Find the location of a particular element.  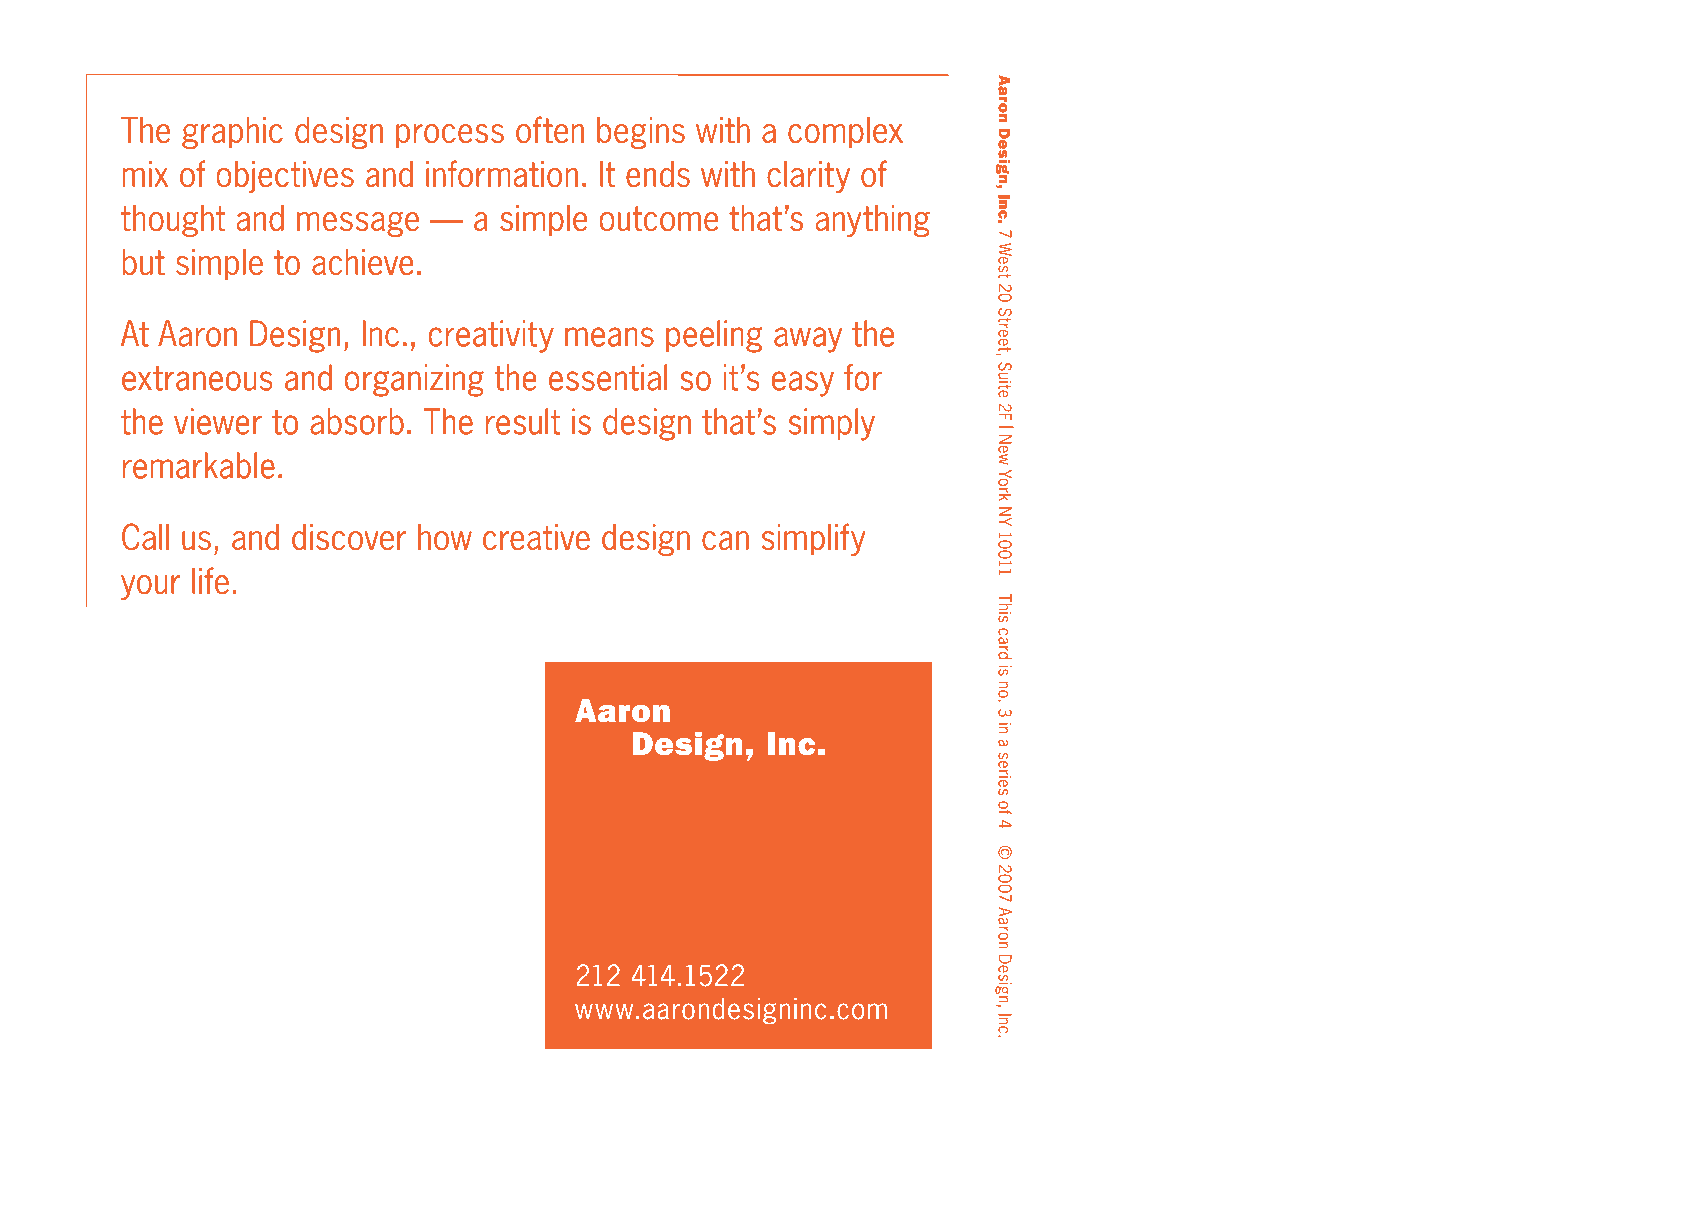

graphic is located at coordinates (232, 133).
